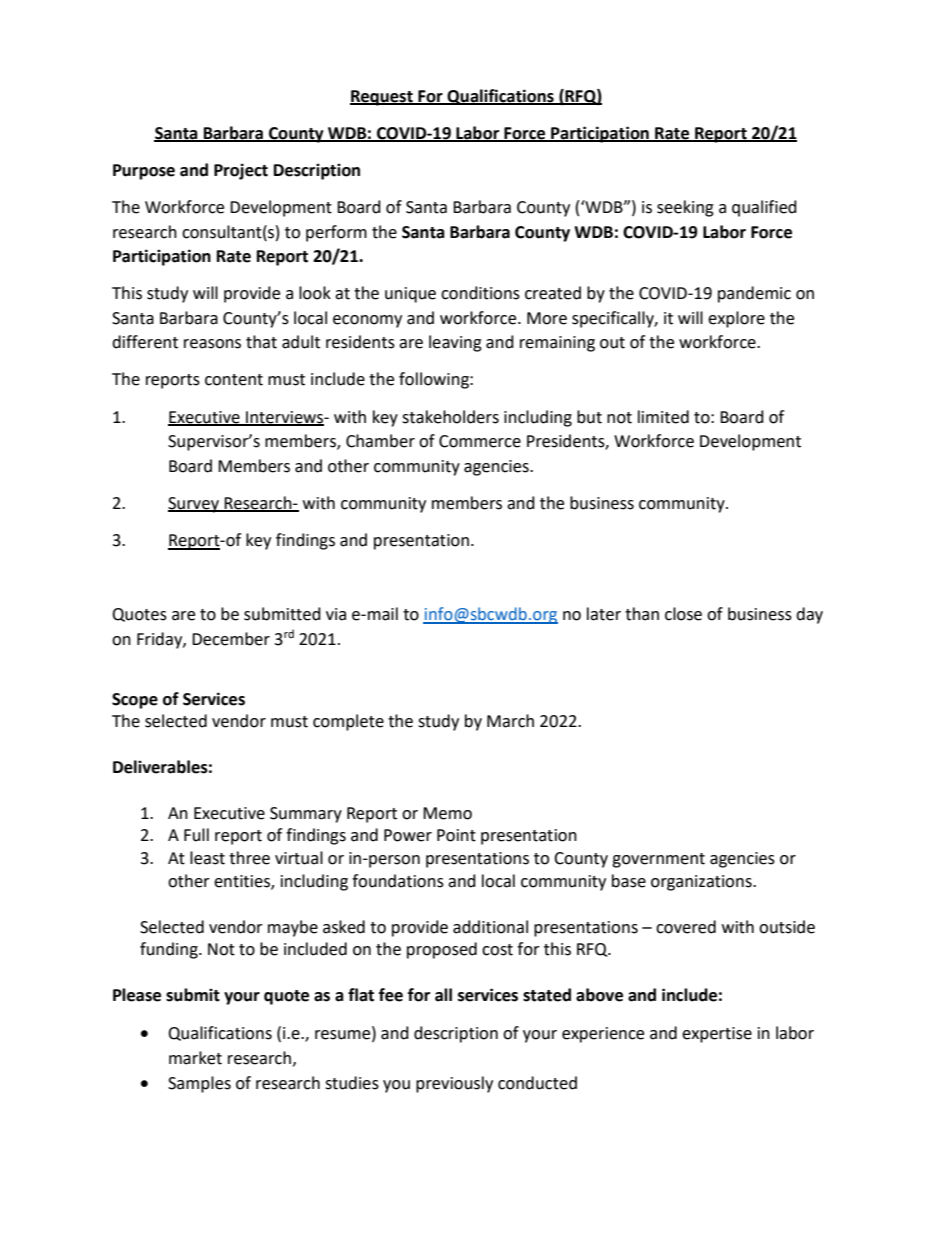  What do you see at coordinates (510, 721) in the document?
I see `March` at bounding box center [510, 721].
